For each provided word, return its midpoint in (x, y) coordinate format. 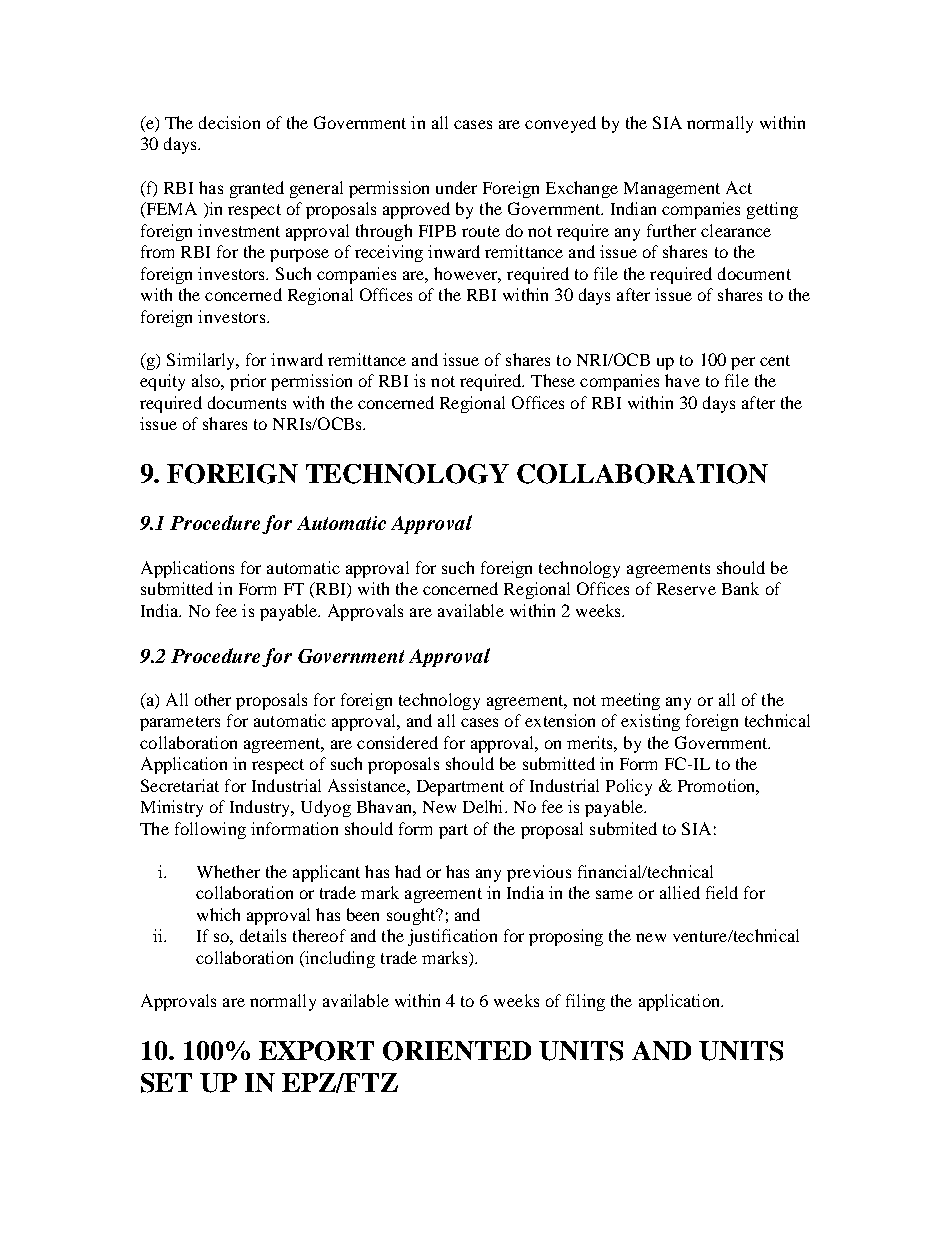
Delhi (484, 806)
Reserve (686, 589)
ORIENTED (457, 1051)
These (553, 380)
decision (229, 122)
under (456, 187)
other (213, 699)
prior (248, 382)
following (210, 830)
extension (560, 720)
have (682, 380)
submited (623, 828)
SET (166, 1083)
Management (672, 190)
